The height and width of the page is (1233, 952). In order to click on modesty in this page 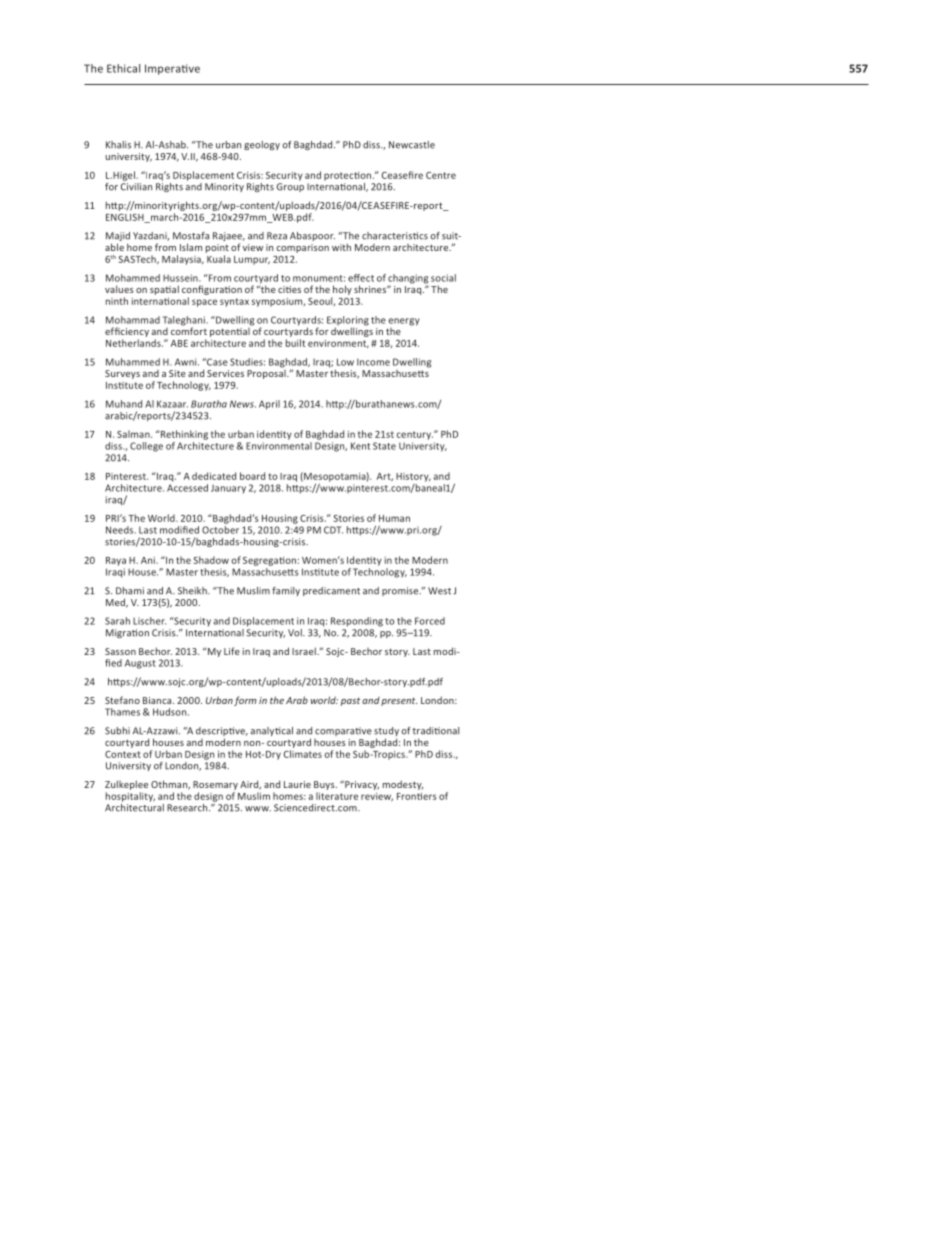, I will do `click(403, 785)`.
